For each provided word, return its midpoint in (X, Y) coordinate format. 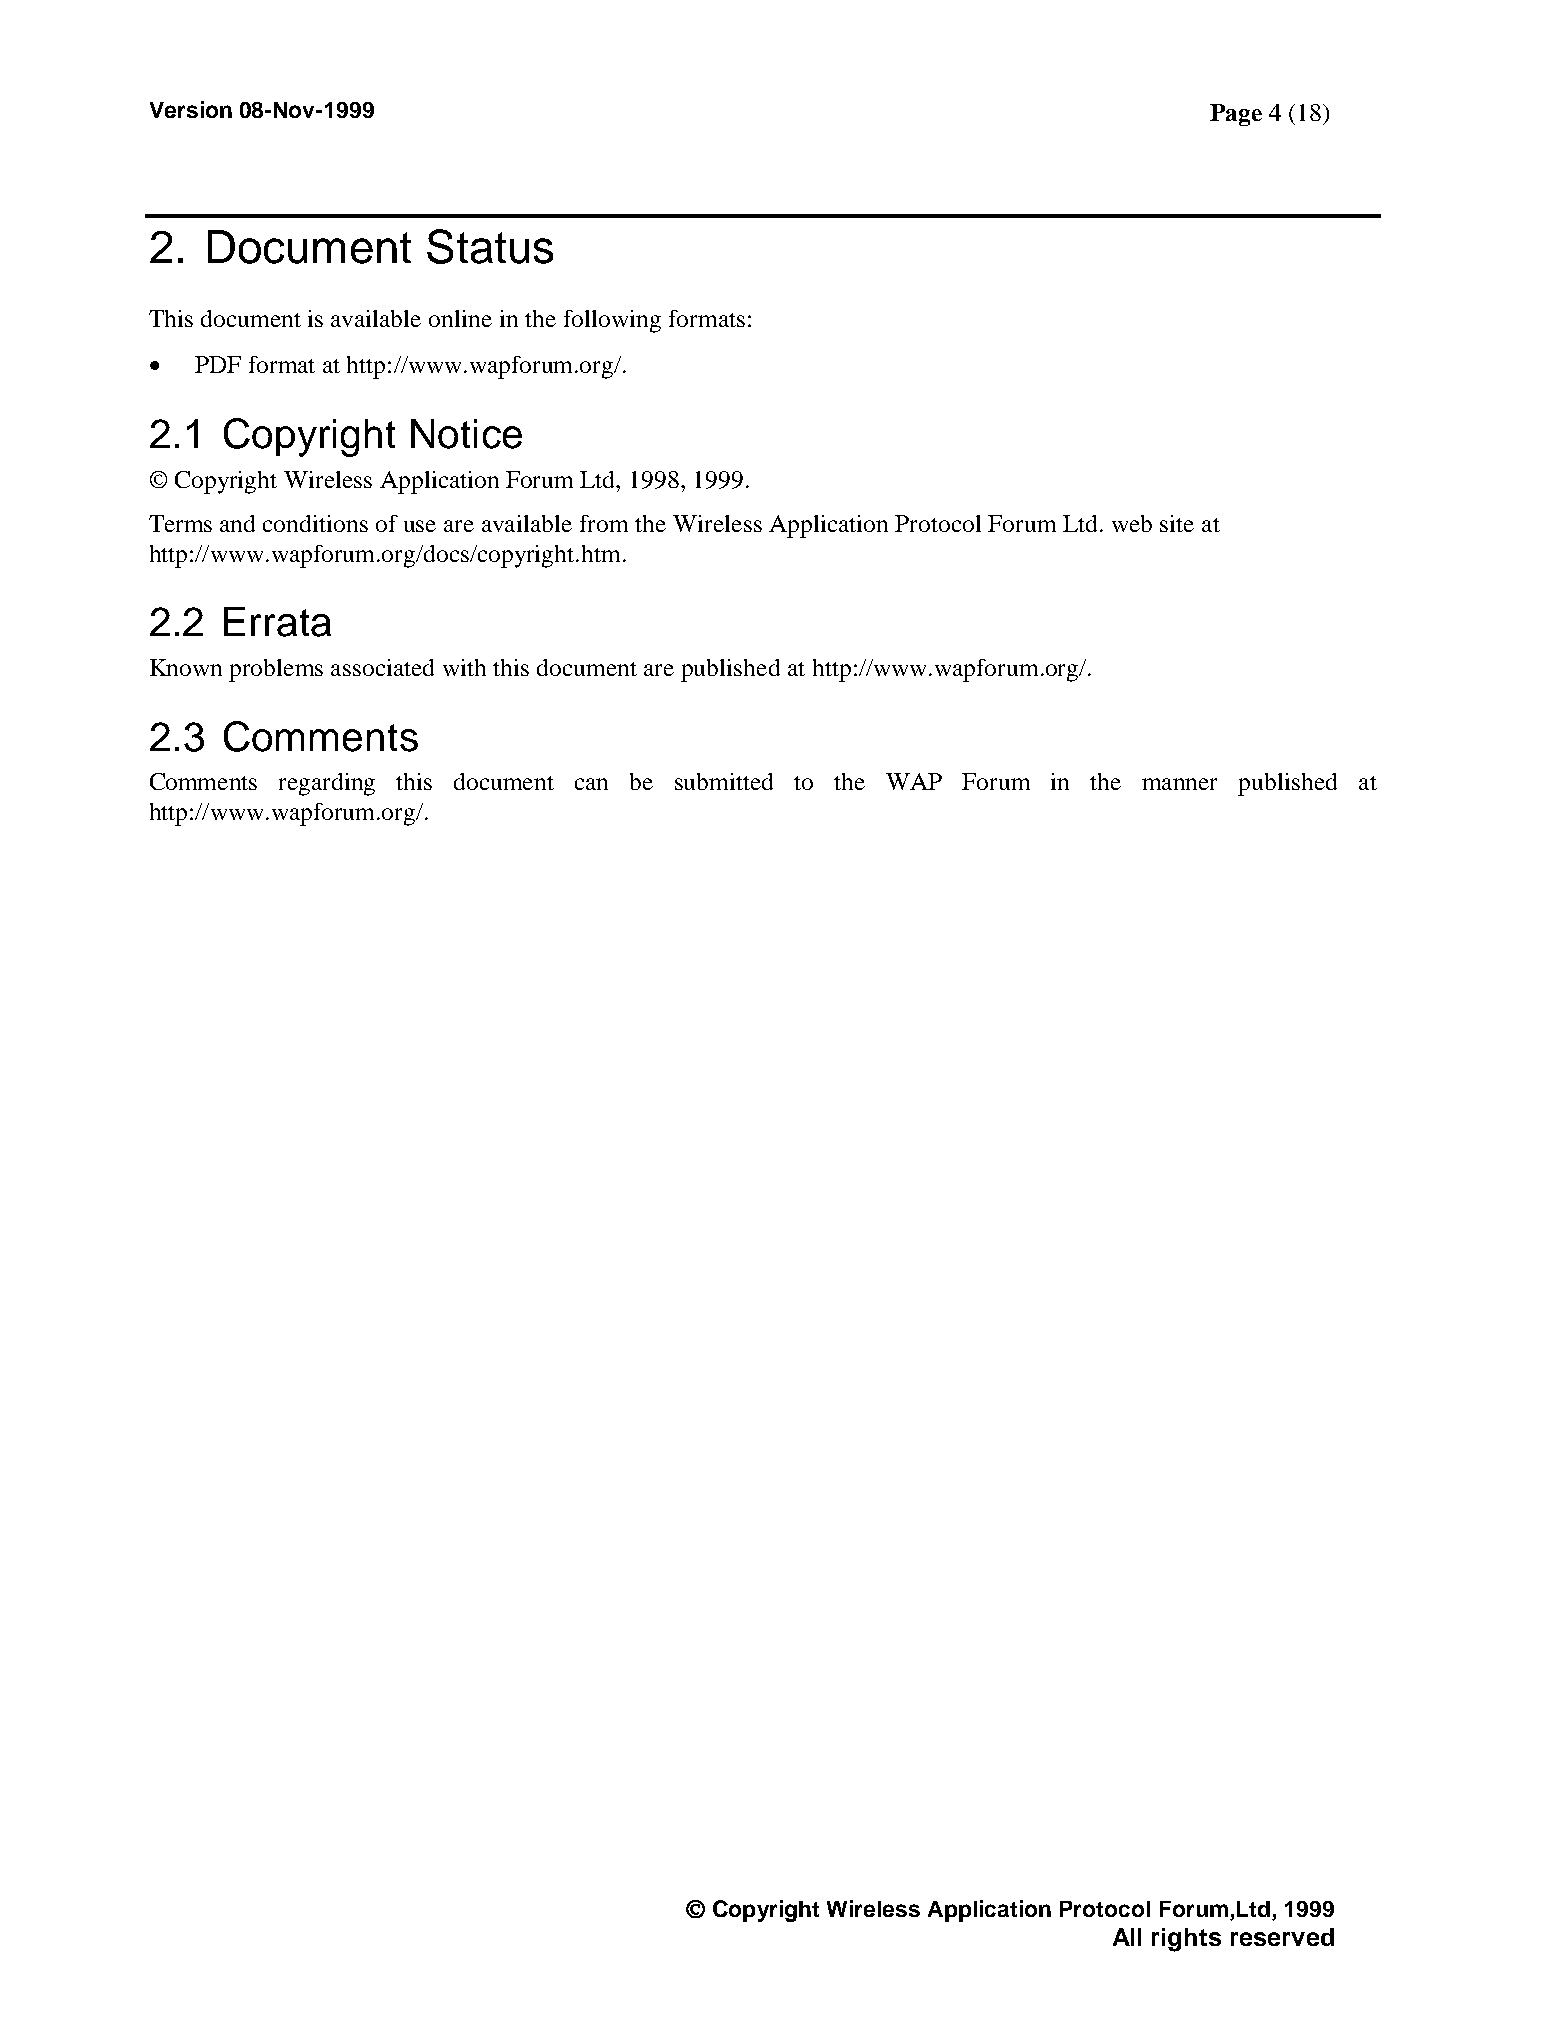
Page (1236, 115)
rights (1186, 1940)
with (464, 667)
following (612, 321)
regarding (327, 784)
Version (191, 109)
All (1127, 1937)
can (591, 784)
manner (1179, 784)
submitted (724, 781)
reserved (1282, 1937)
